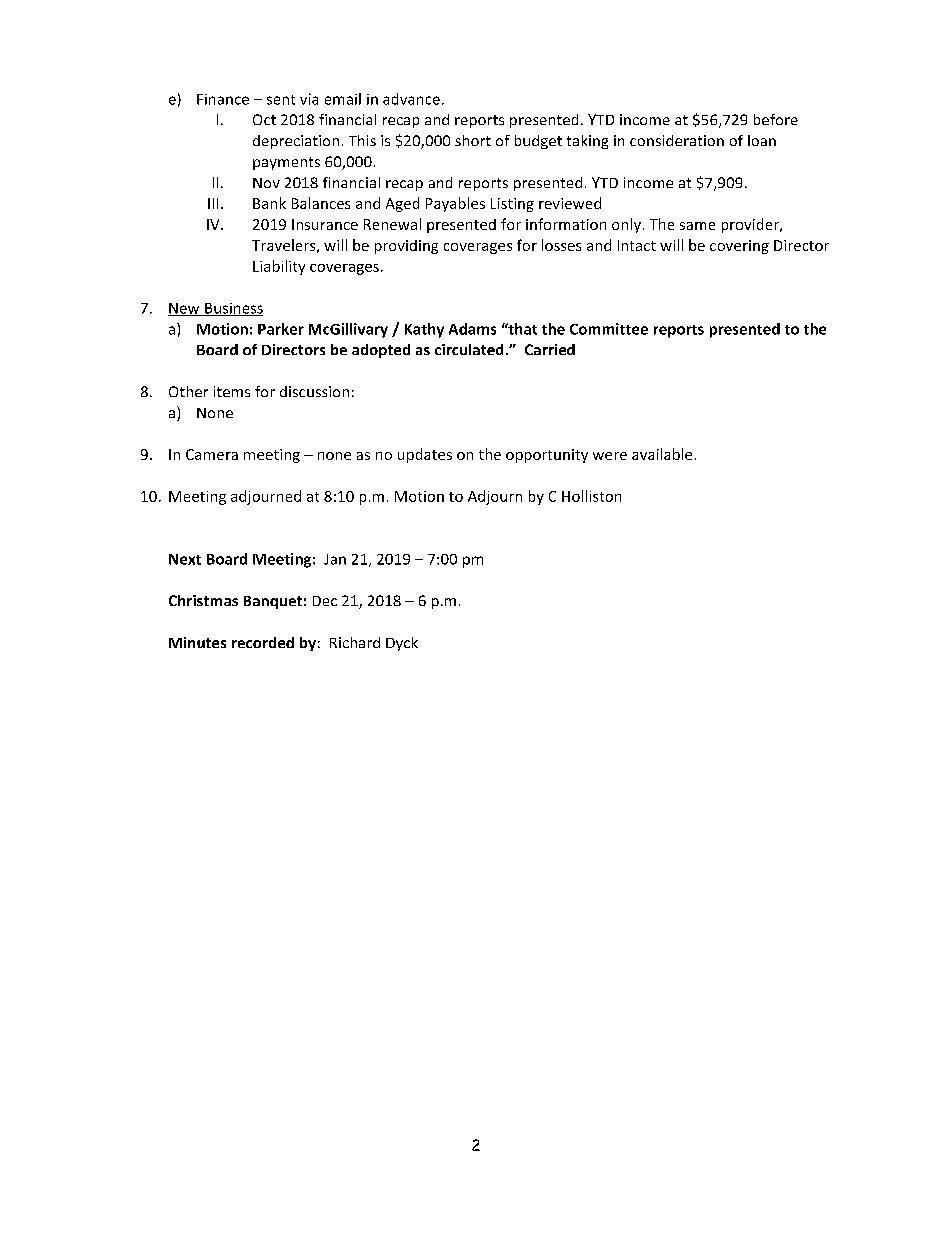 Image resolution: width=952 pixels, height=1233 pixels. Describe the element at coordinates (264, 119) in the screenshot. I see `Oct` at that location.
